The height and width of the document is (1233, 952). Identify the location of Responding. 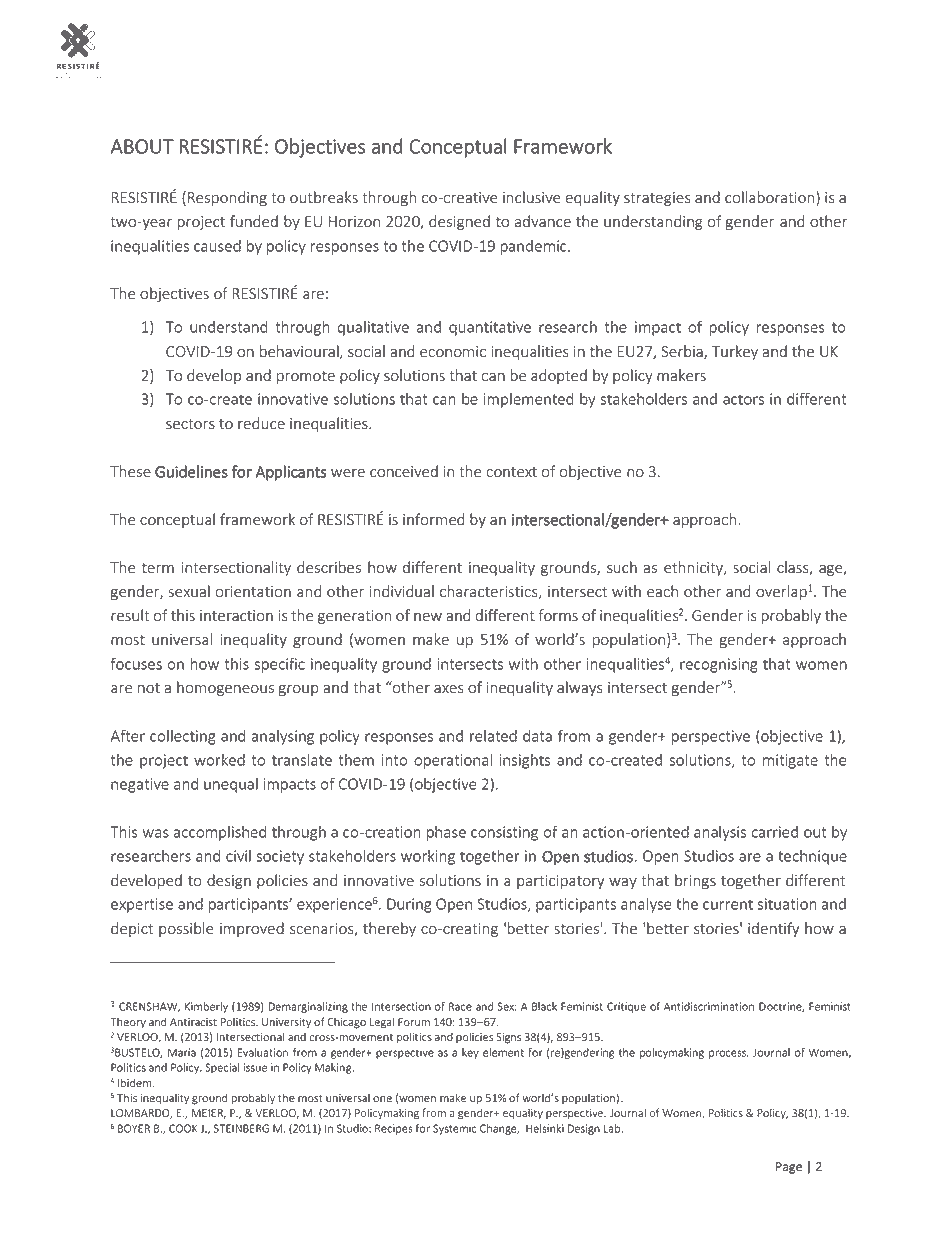
(227, 198).
